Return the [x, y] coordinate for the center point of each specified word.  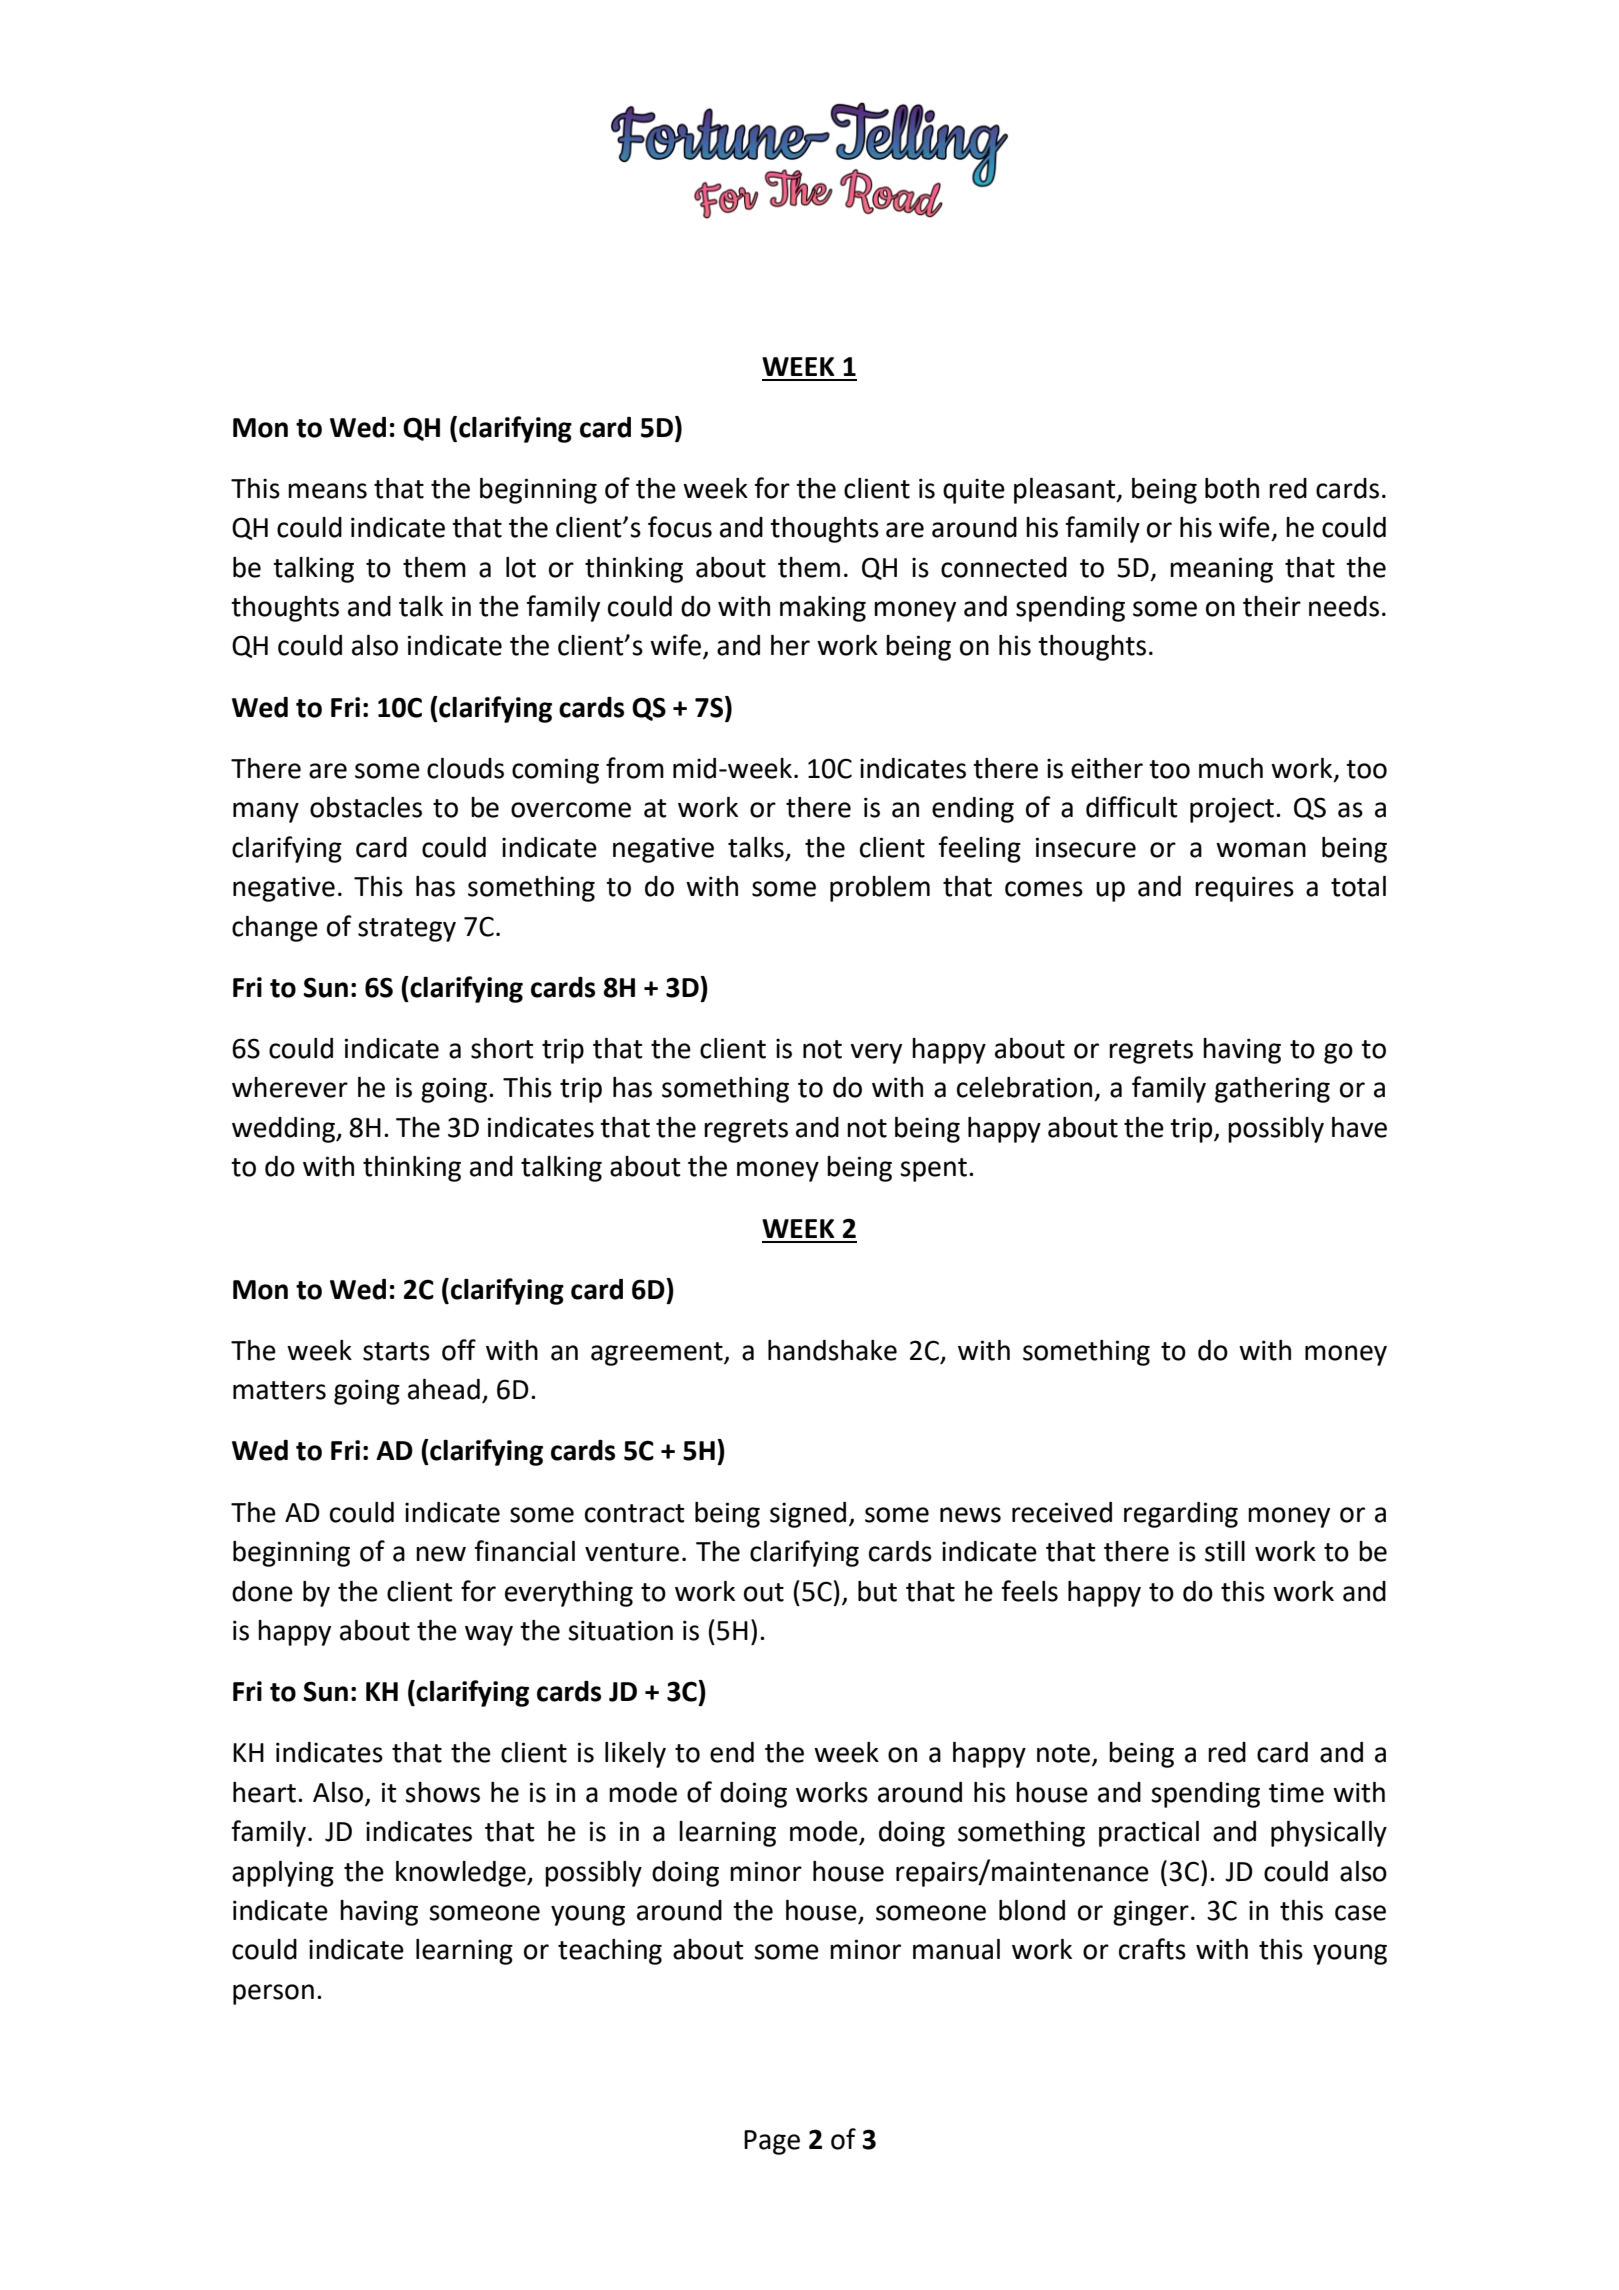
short [502, 1048]
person [273, 1994]
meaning [1221, 570]
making [823, 609]
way [489, 1635]
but [877, 1591]
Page [772, 2142]
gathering [1272, 1090]
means [327, 491]
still [1225, 1551]
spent [933, 1170]
